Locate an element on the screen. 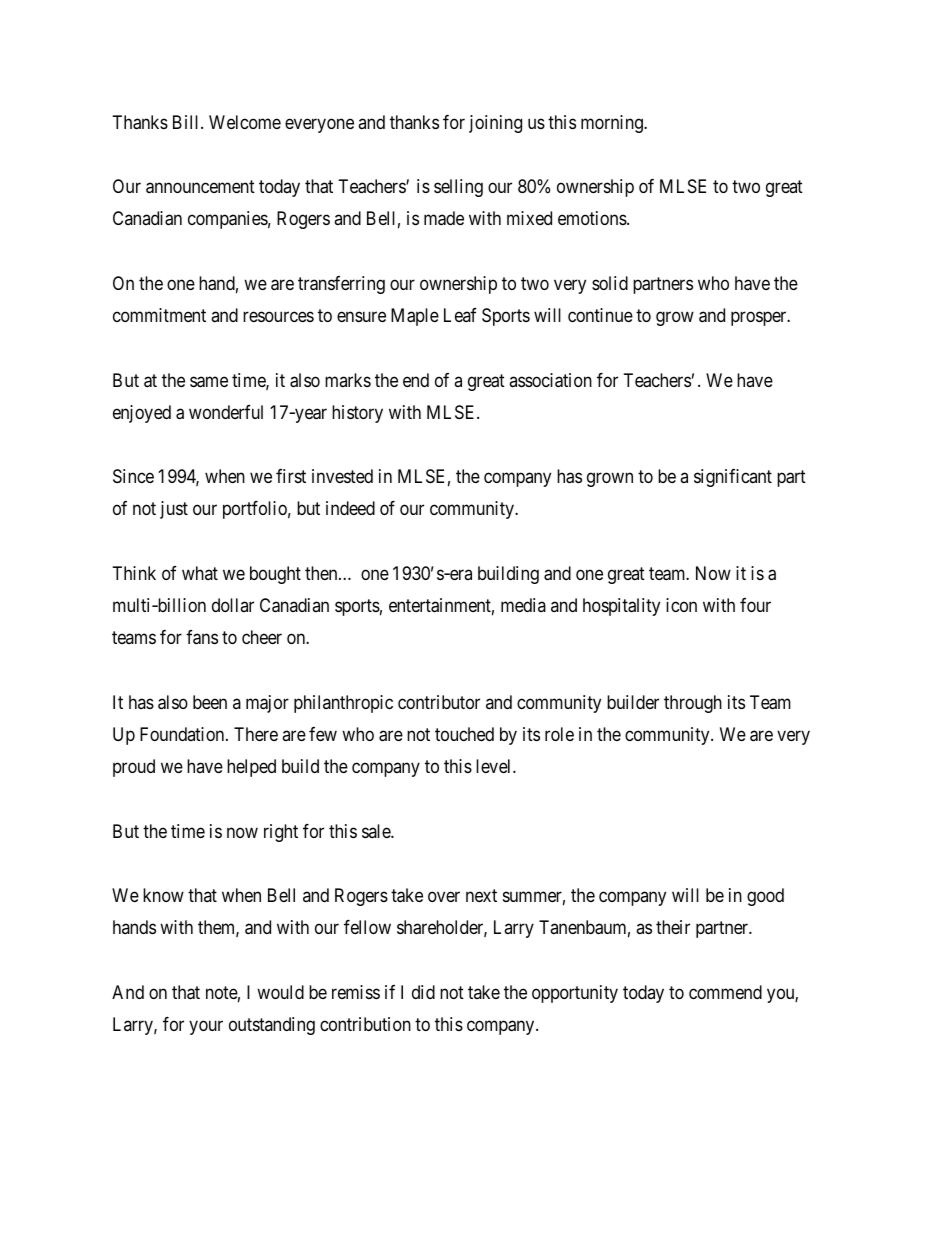 The image size is (952, 1233). did is located at coordinates (423, 992).
